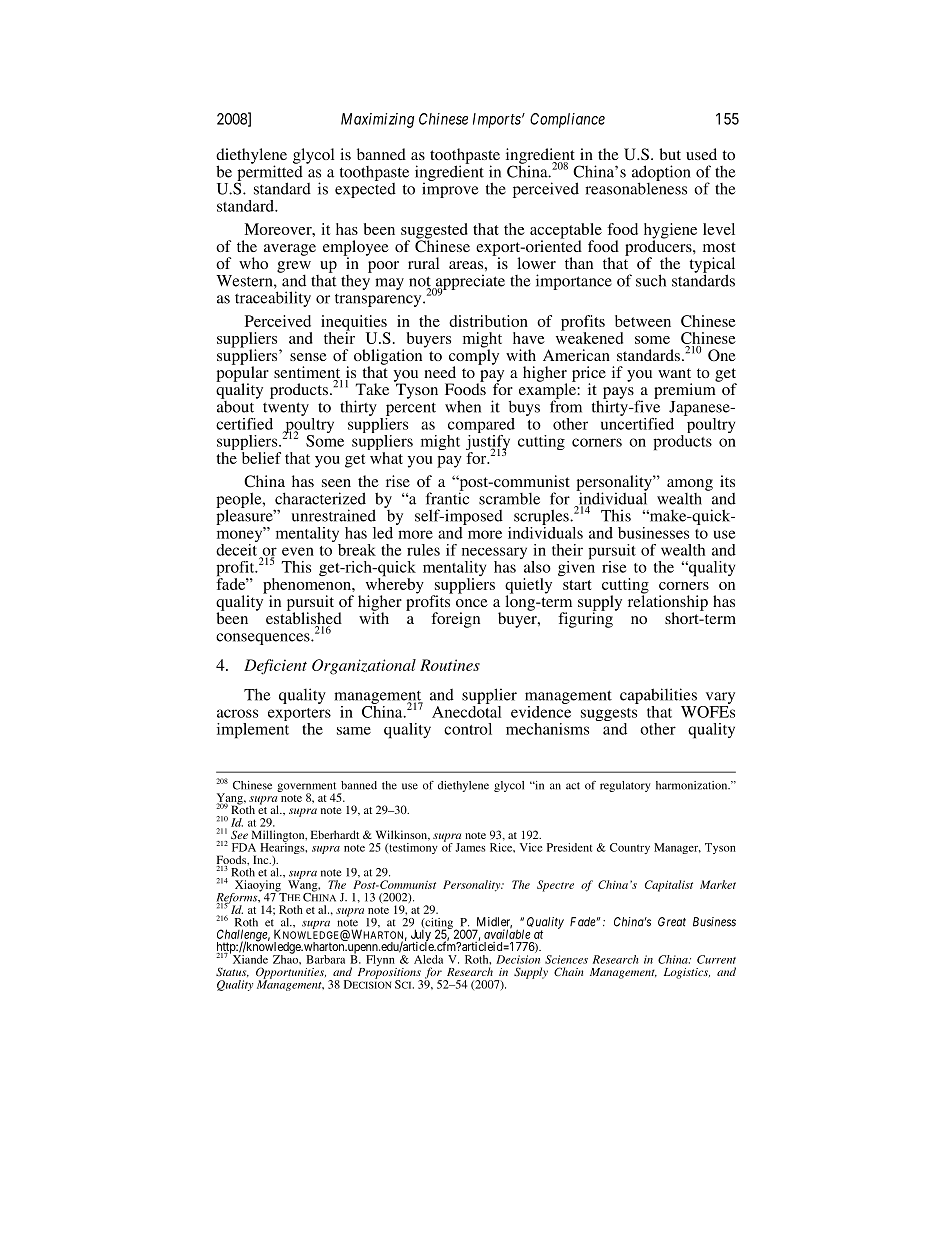  Describe the element at coordinates (658, 696) in the document. I see `capabilities` at that location.
